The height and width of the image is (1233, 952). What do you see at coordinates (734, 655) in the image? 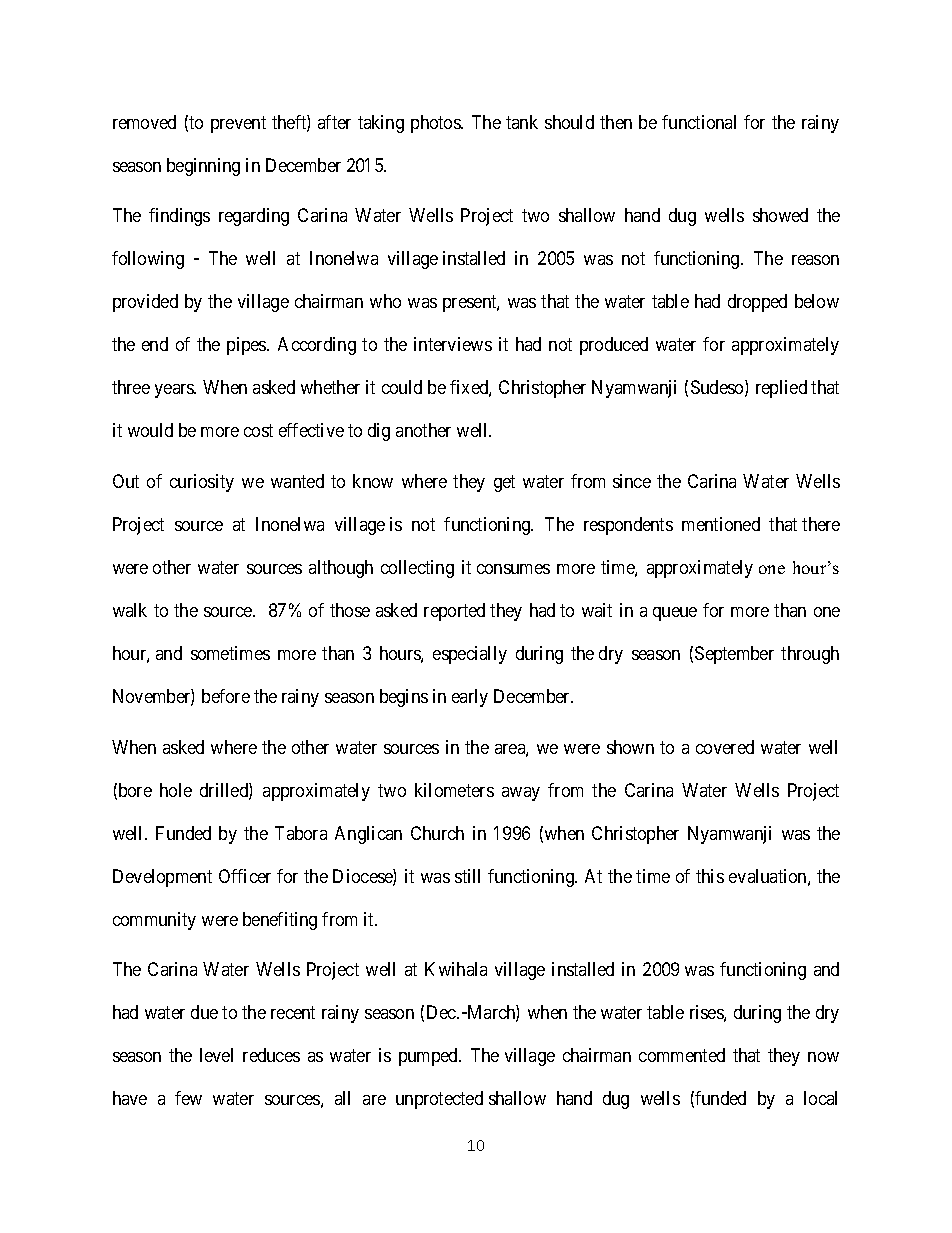
I see `September` at bounding box center [734, 655].
